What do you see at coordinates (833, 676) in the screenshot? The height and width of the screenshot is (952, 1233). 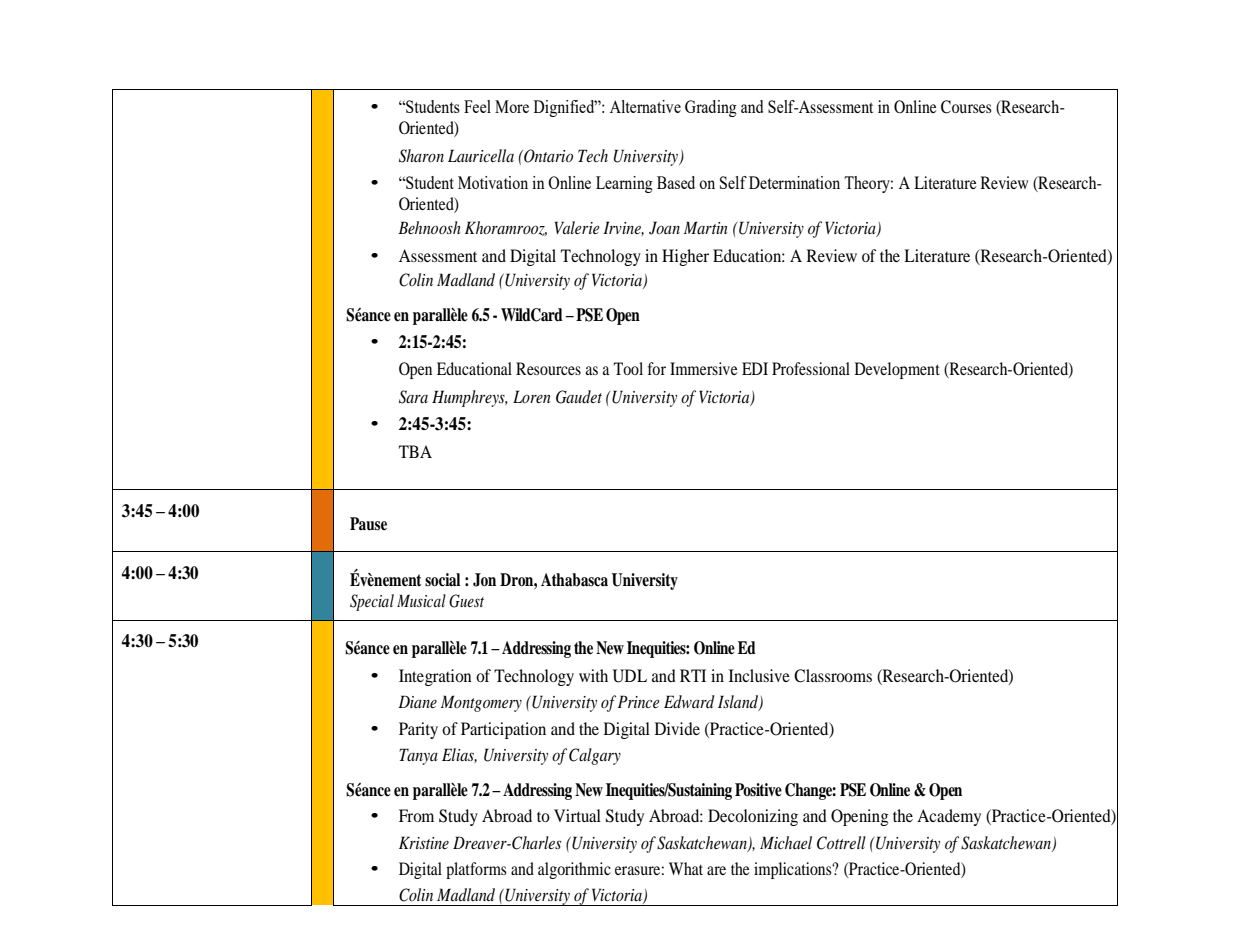 I see `Classrooms` at bounding box center [833, 676].
